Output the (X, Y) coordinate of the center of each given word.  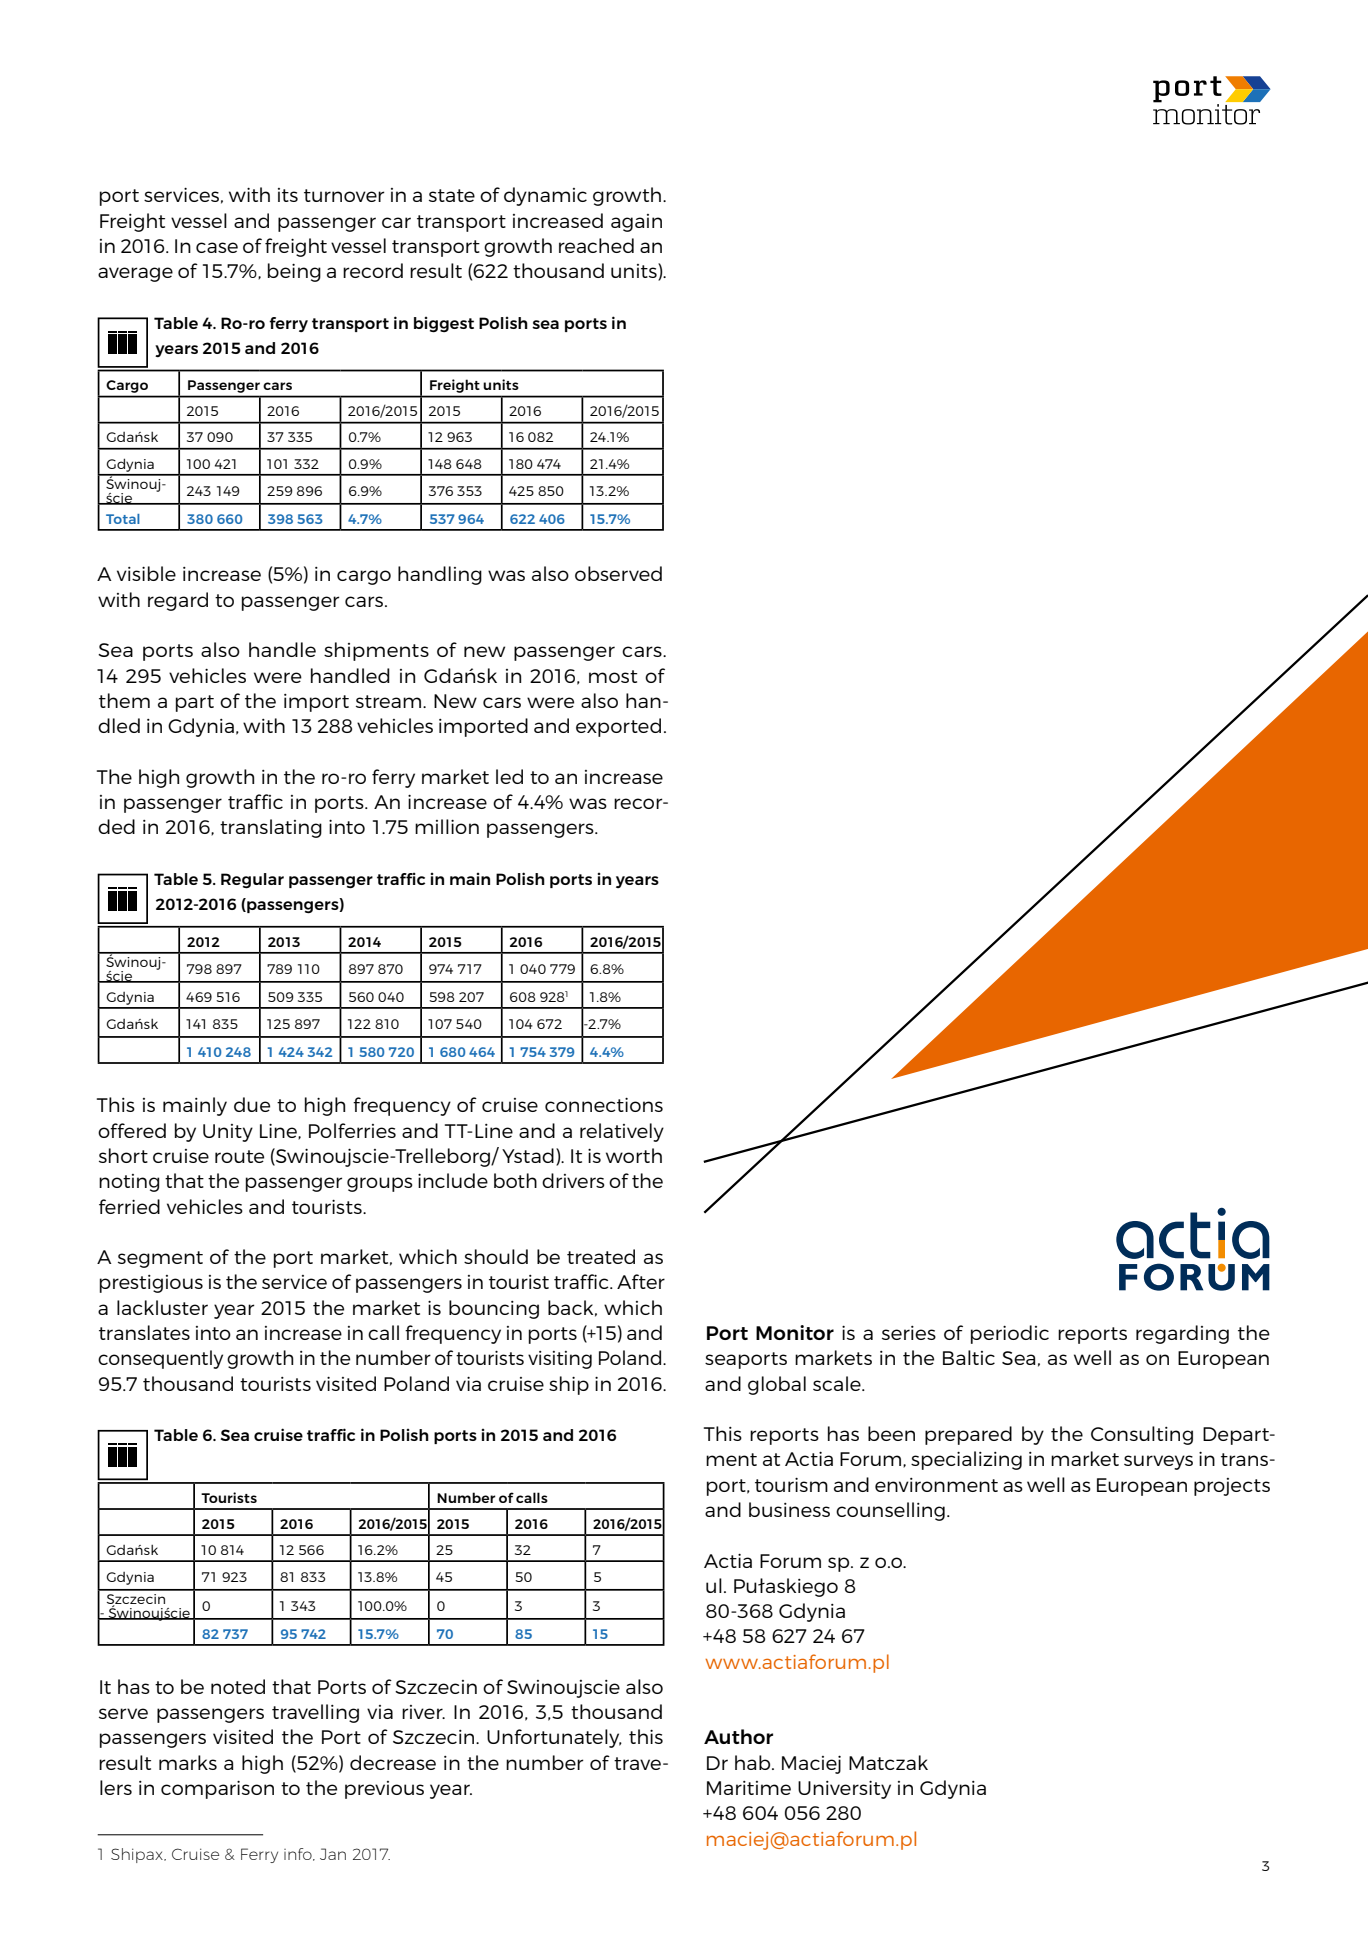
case (217, 247)
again (636, 223)
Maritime (749, 1788)
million (447, 826)
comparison (217, 1790)
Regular (252, 881)
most (613, 676)
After (641, 1281)
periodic (1010, 1334)
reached (596, 245)
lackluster (162, 1307)
